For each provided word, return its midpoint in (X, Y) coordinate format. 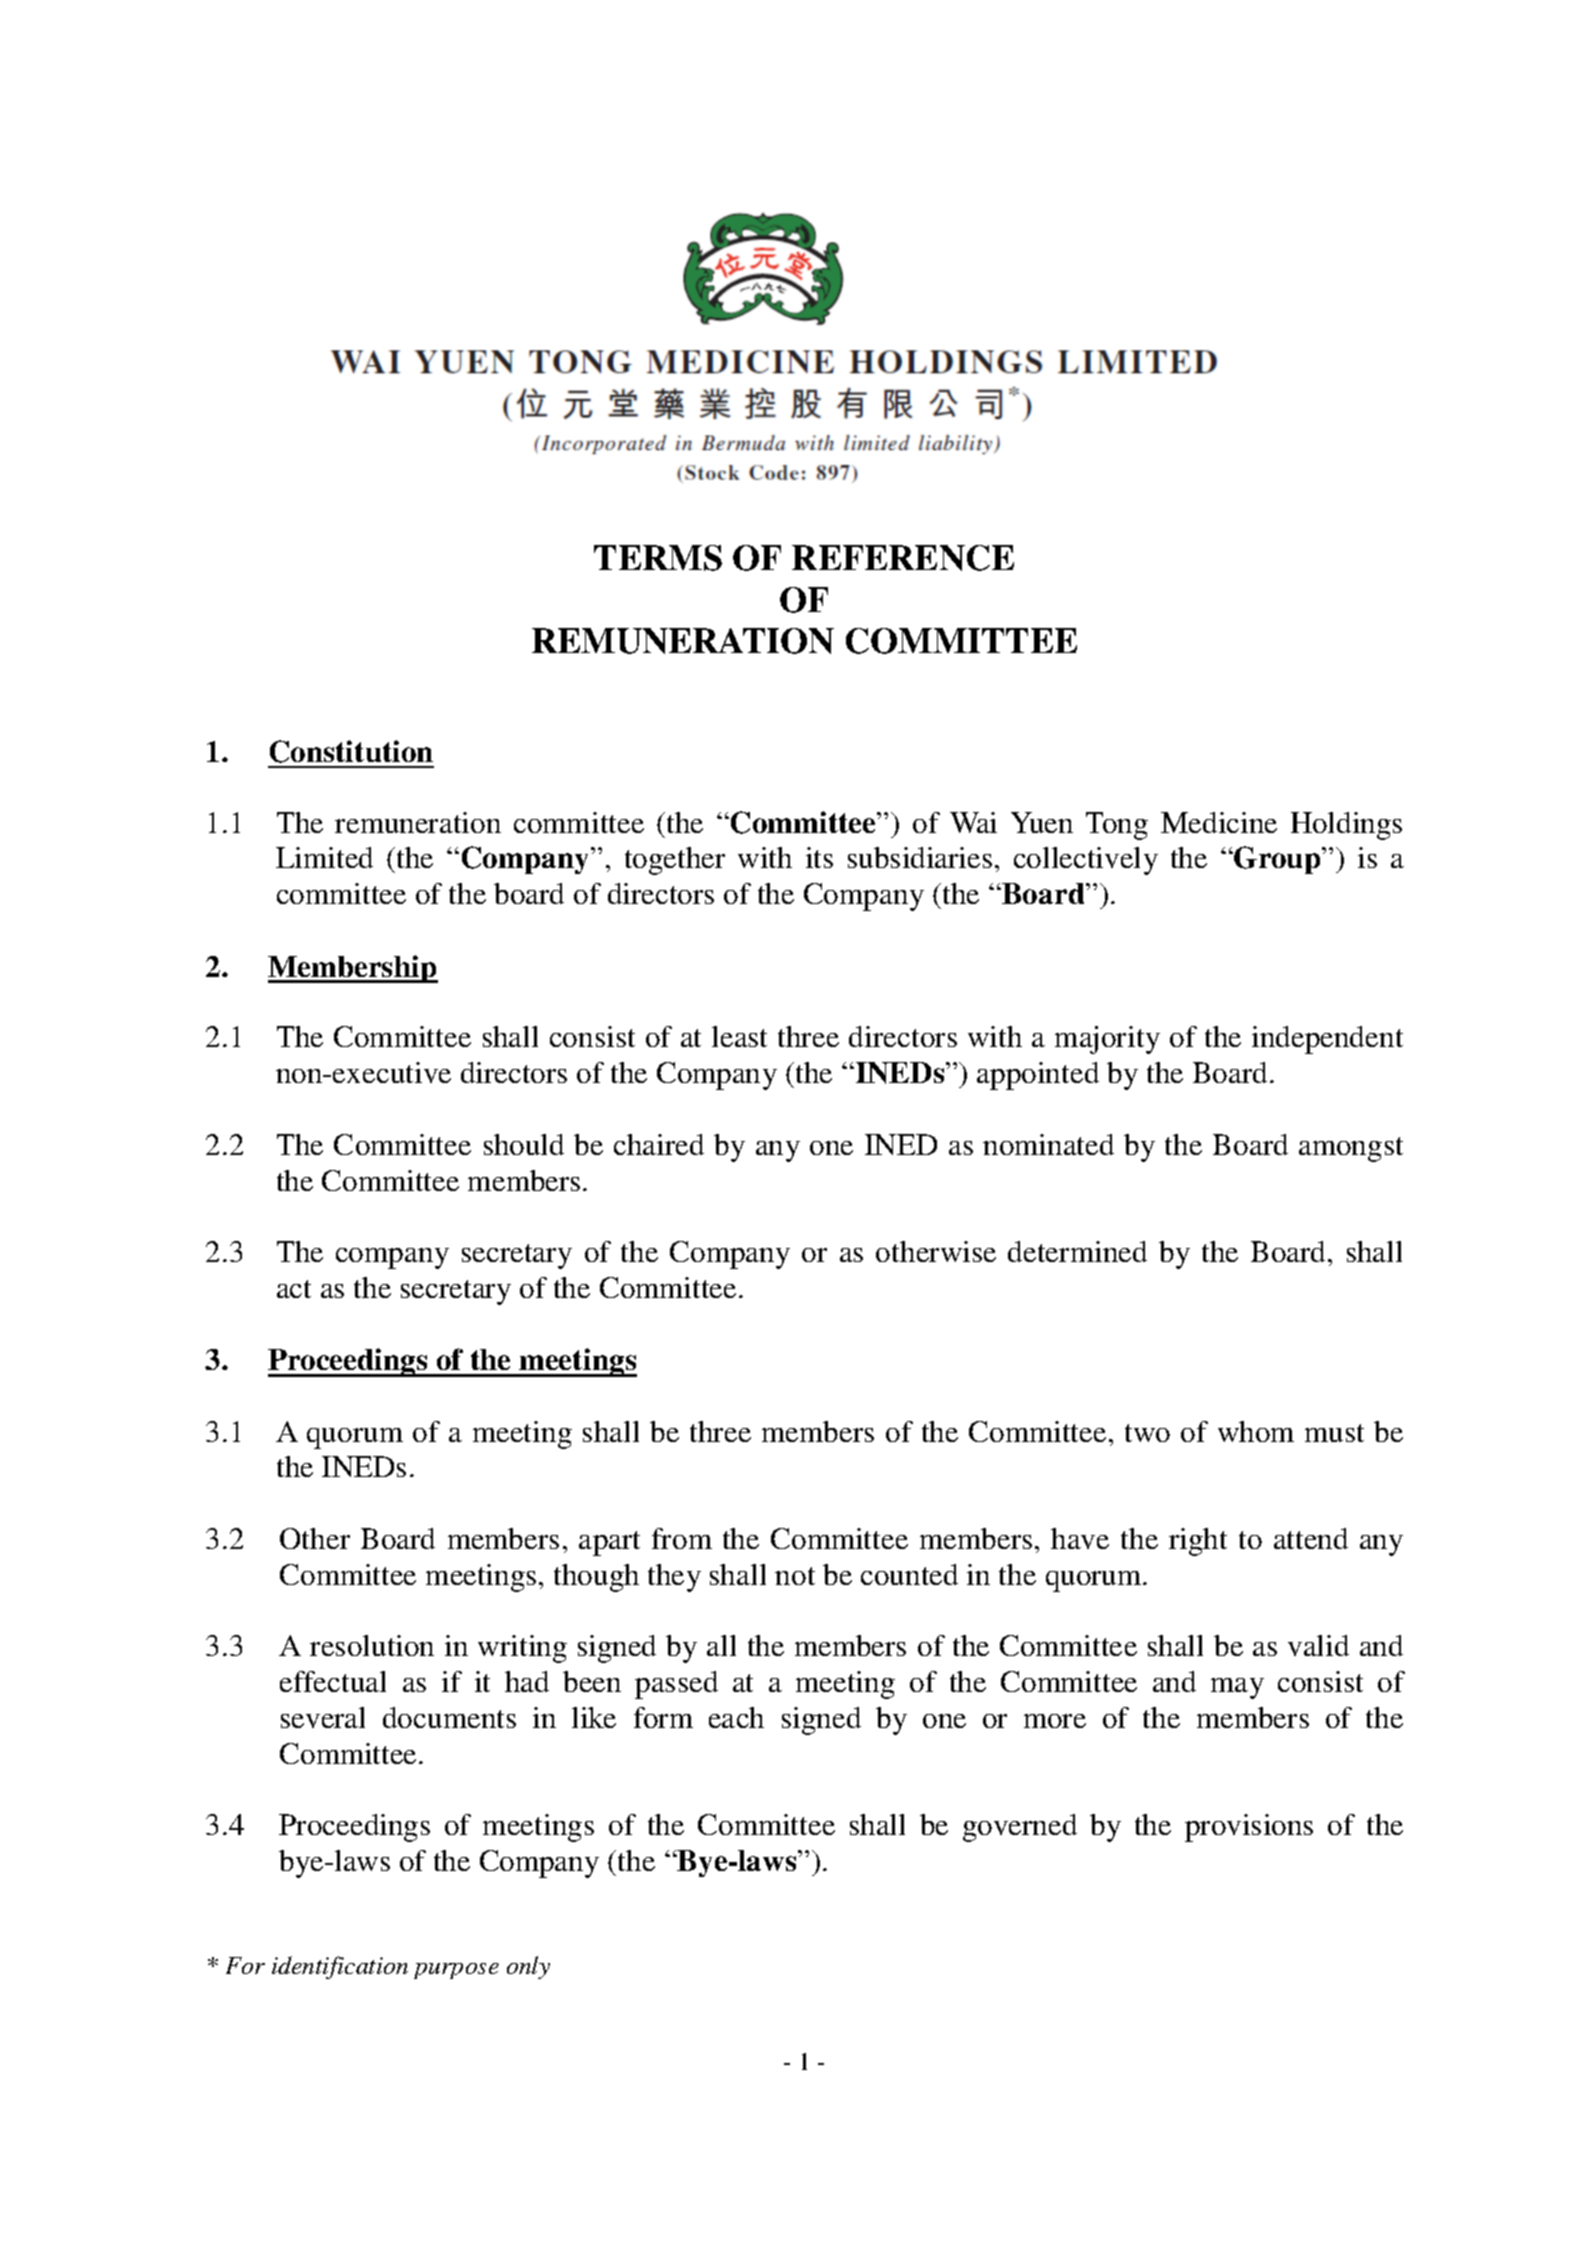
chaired (659, 1144)
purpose (456, 1971)
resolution (372, 1645)
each (736, 1717)
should (524, 1144)
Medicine (1219, 822)
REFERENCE (903, 558)
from (682, 1538)
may (1237, 1688)
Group (1277, 860)
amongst (1351, 1149)
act (294, 1289)
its (819, 857)
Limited (324, 857)
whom (1256, 1431)
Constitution (351, 751)
